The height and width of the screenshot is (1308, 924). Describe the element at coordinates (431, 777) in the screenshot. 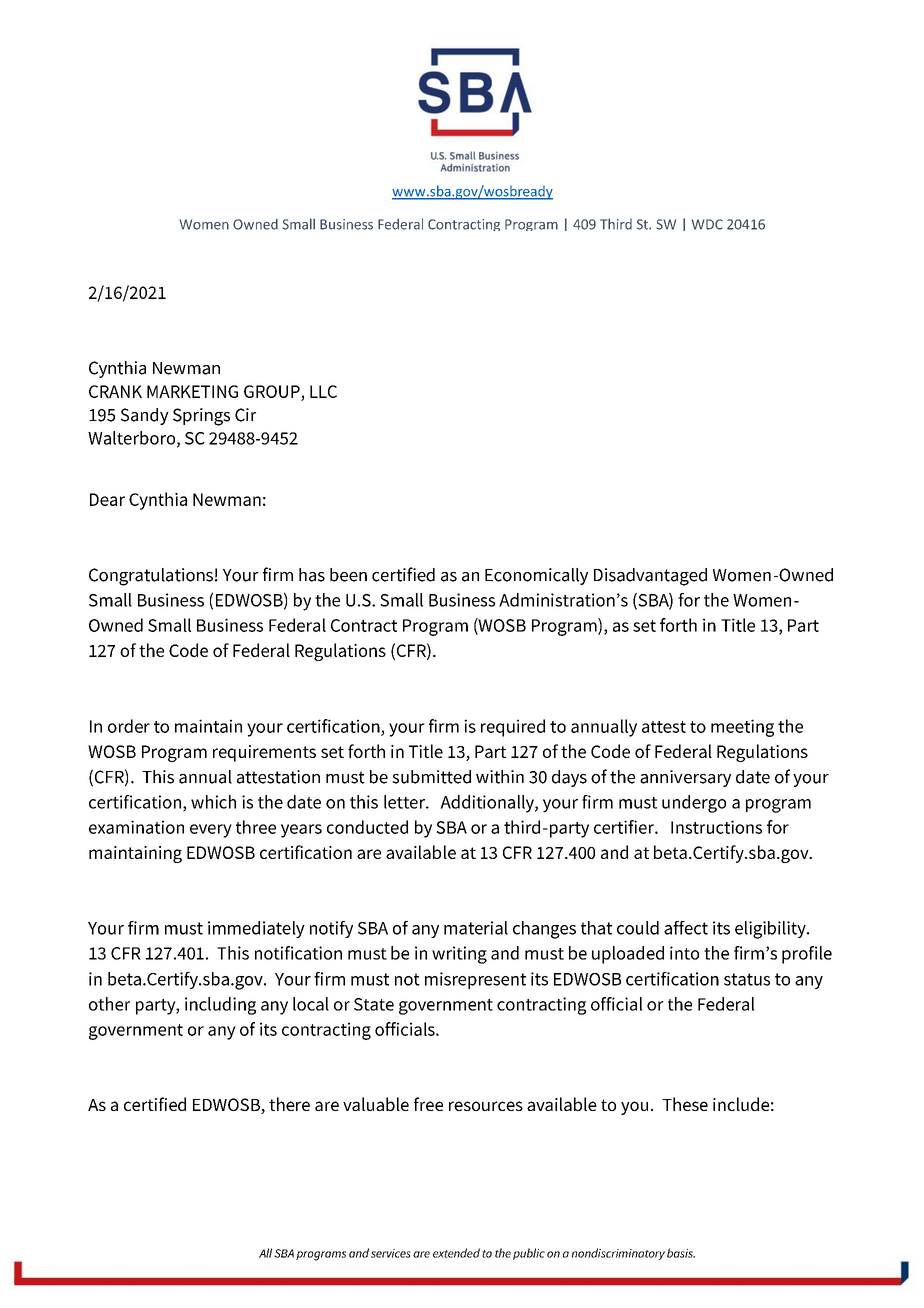

I see `submitted` at that location.
